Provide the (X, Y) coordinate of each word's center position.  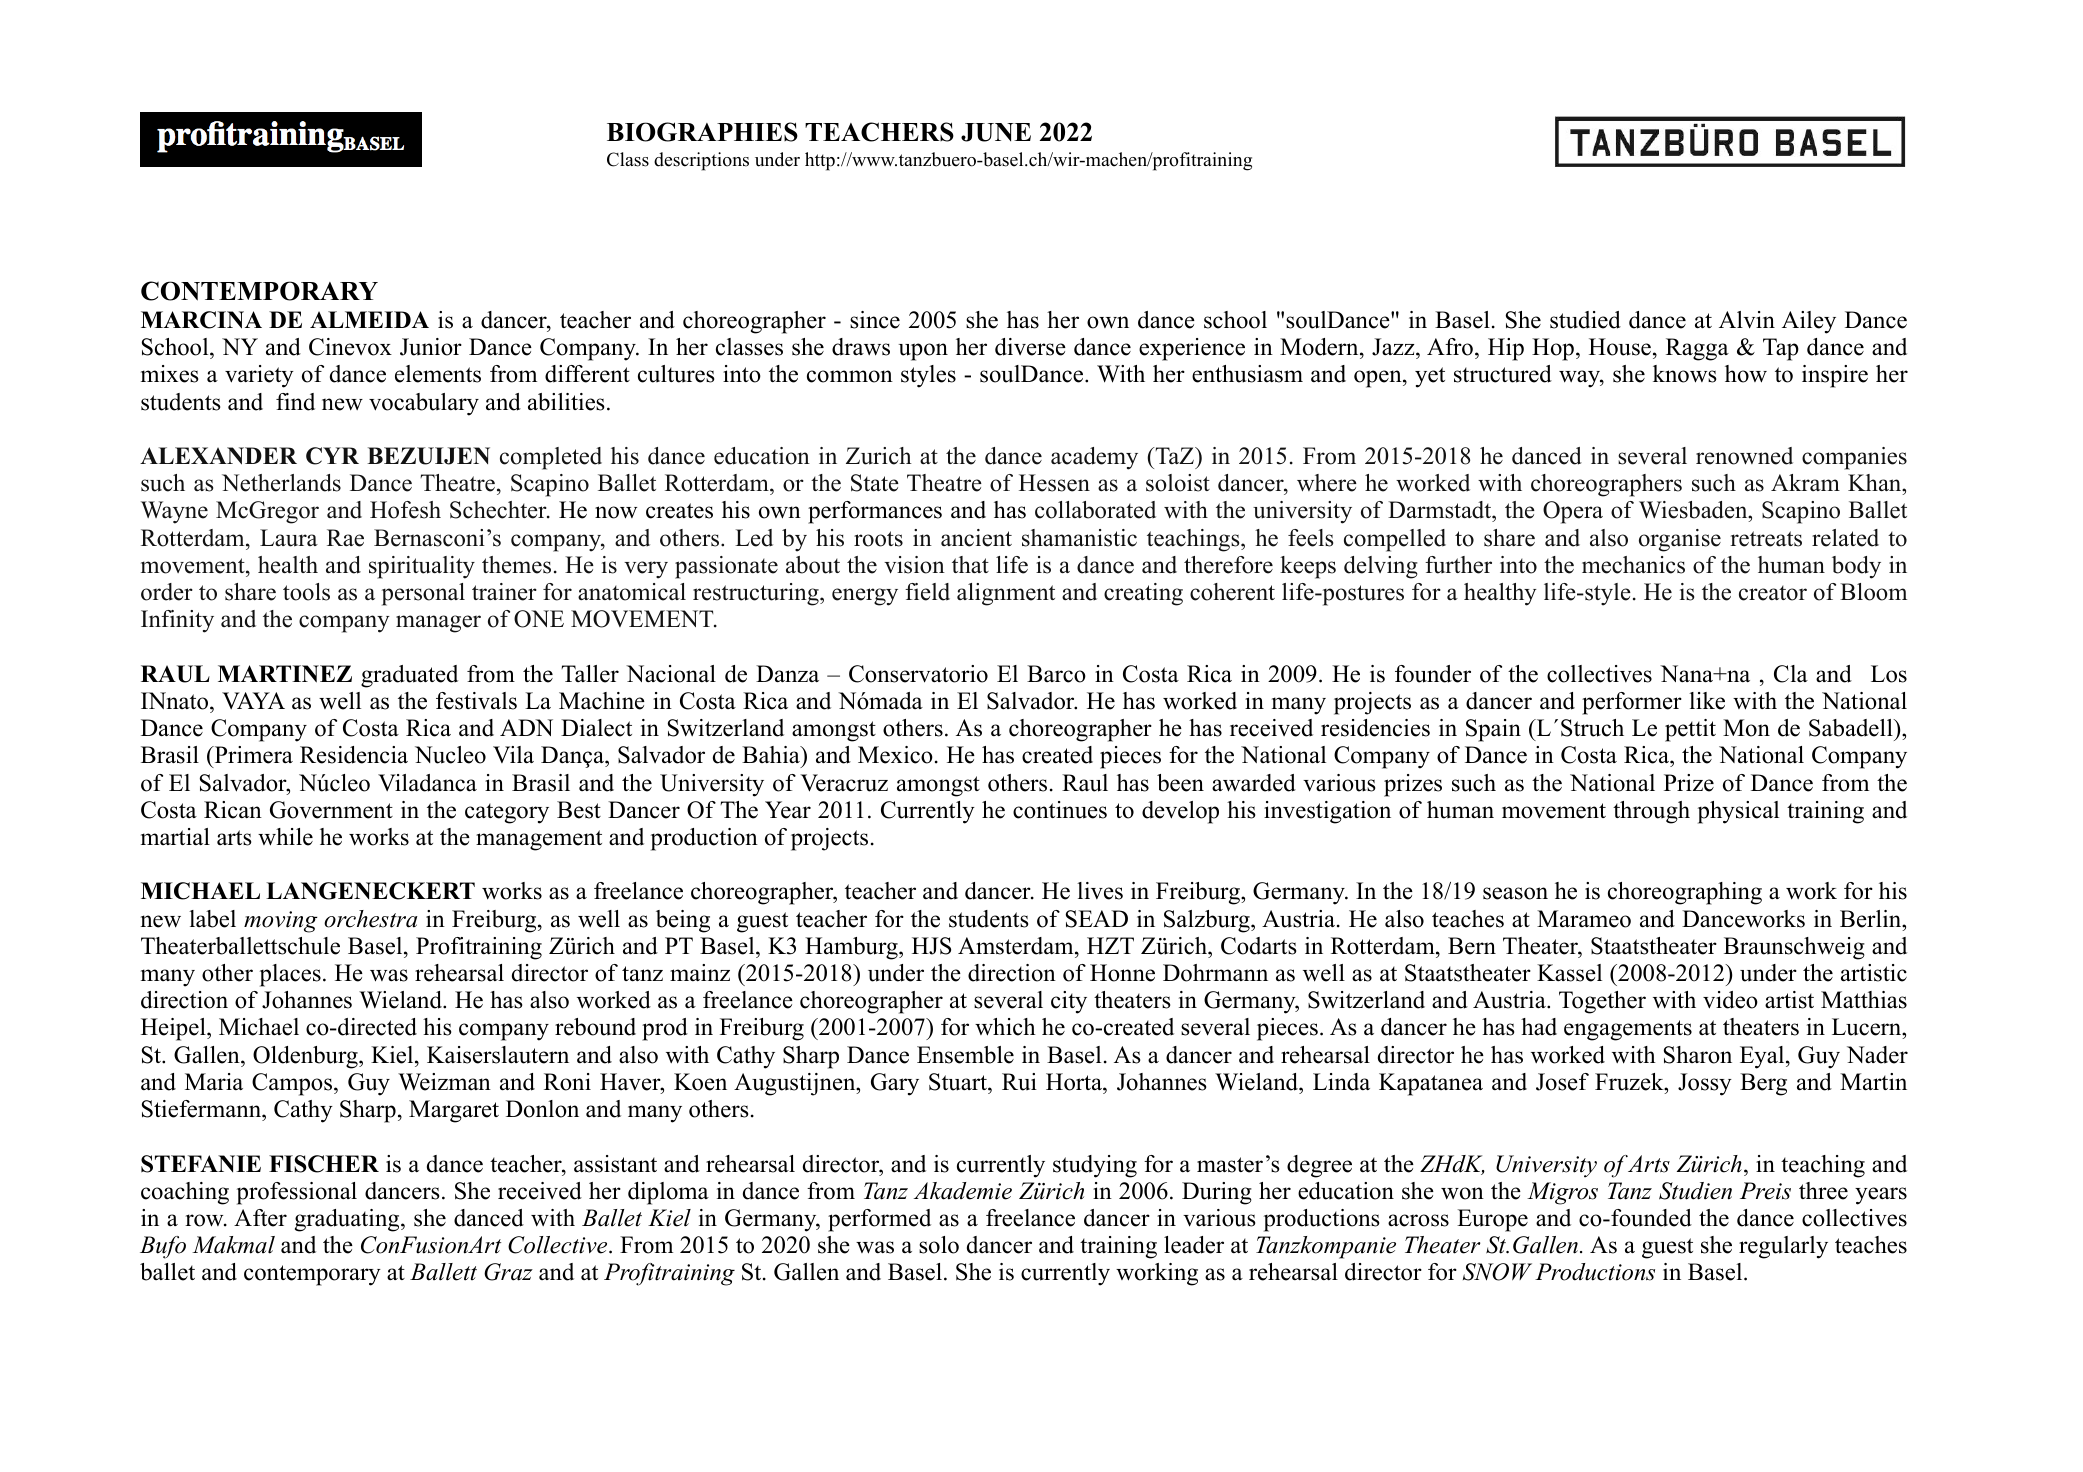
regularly (1783, 1247)
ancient (976, 538)
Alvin (1747, 320)
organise (1680, 540)
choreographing (1685, 893)
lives (1100, 891)
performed (879, 1220)
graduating (348, 1220)
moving (281, 922)
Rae (345, 538)
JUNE (996, 132)
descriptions (701, 161)
